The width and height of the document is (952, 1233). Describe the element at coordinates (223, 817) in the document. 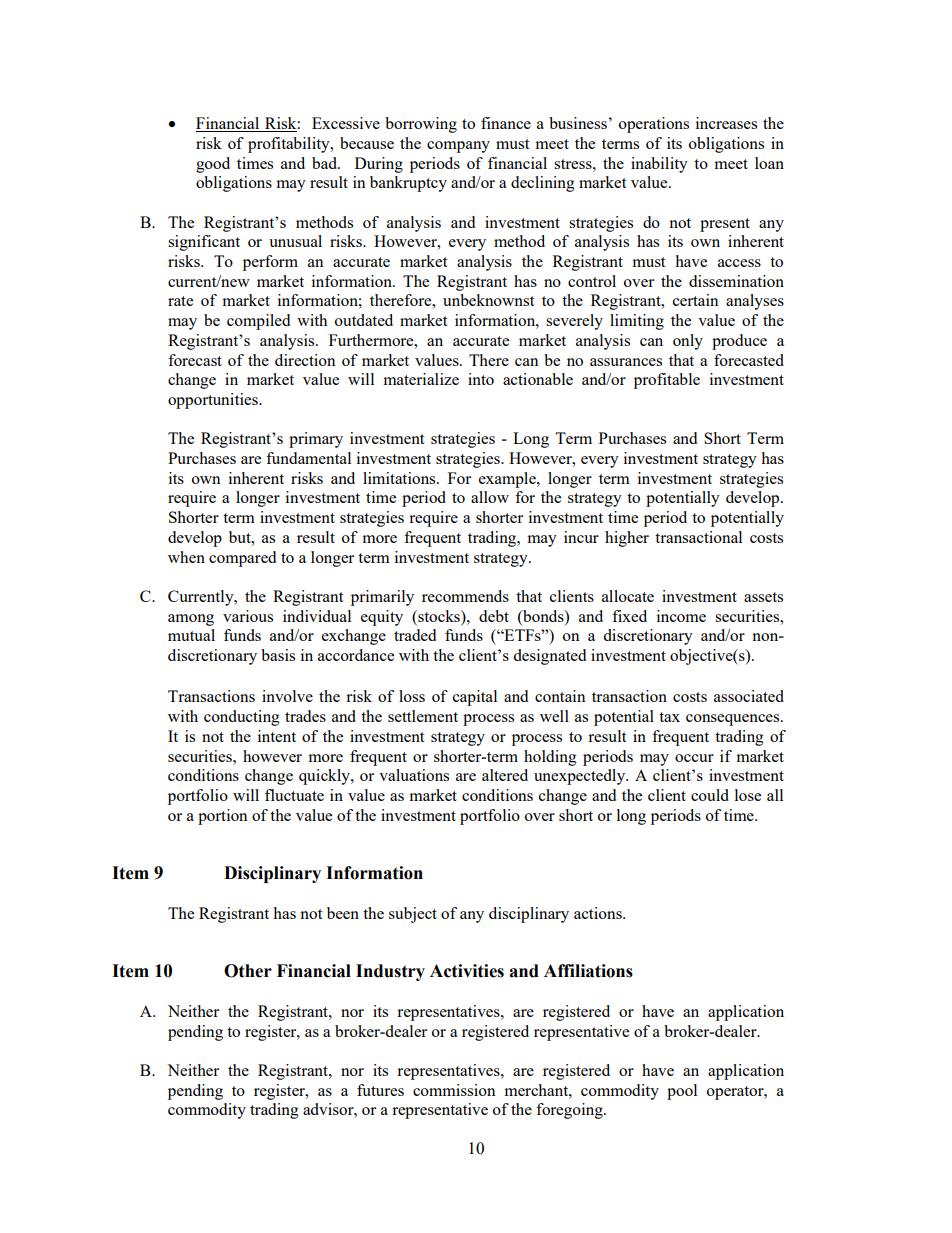

I see `portion` at that location.
